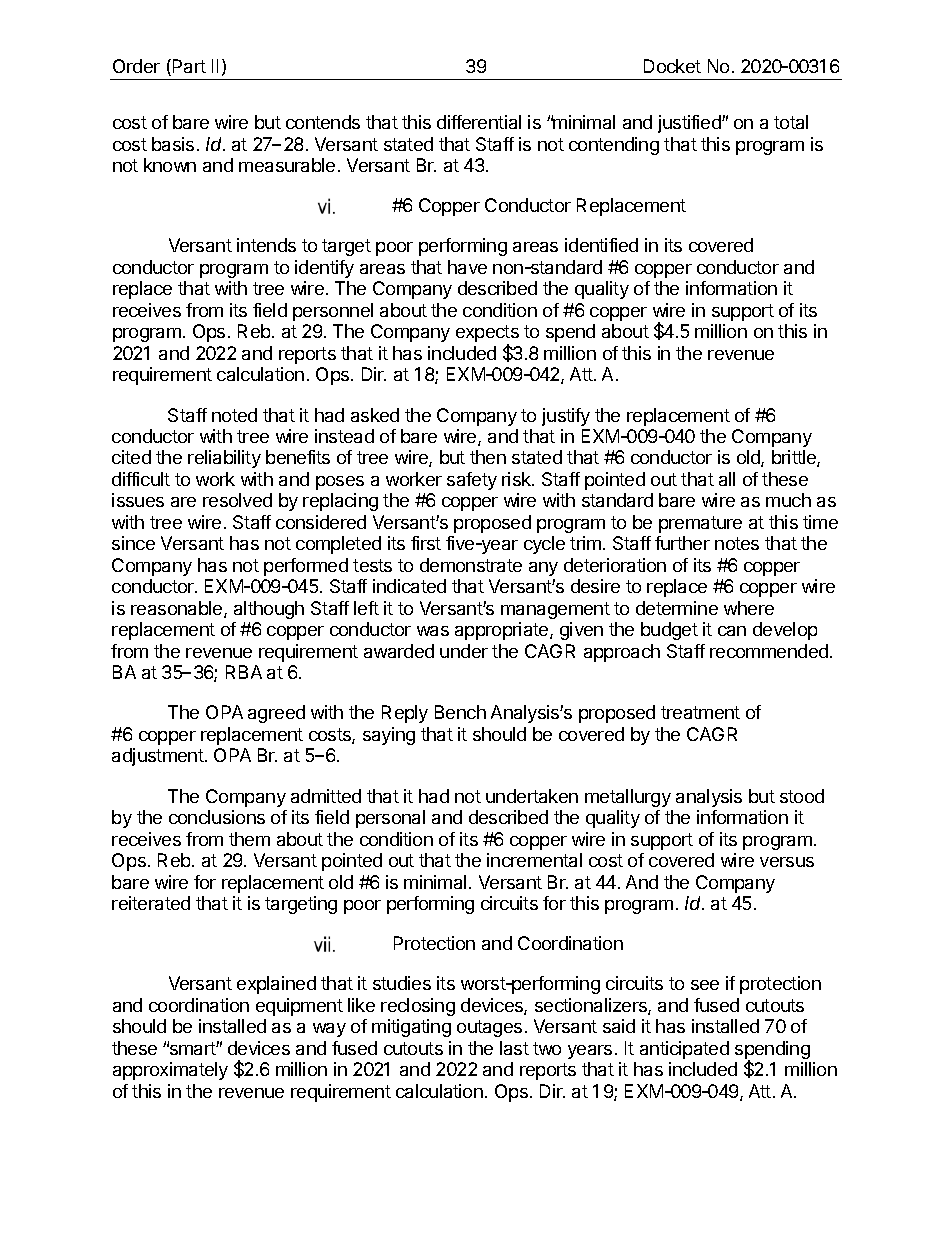  What do you see at coordinates (170, 1071) in the screenshot?
I see `approximately` at bounding box center [170, 1071].
